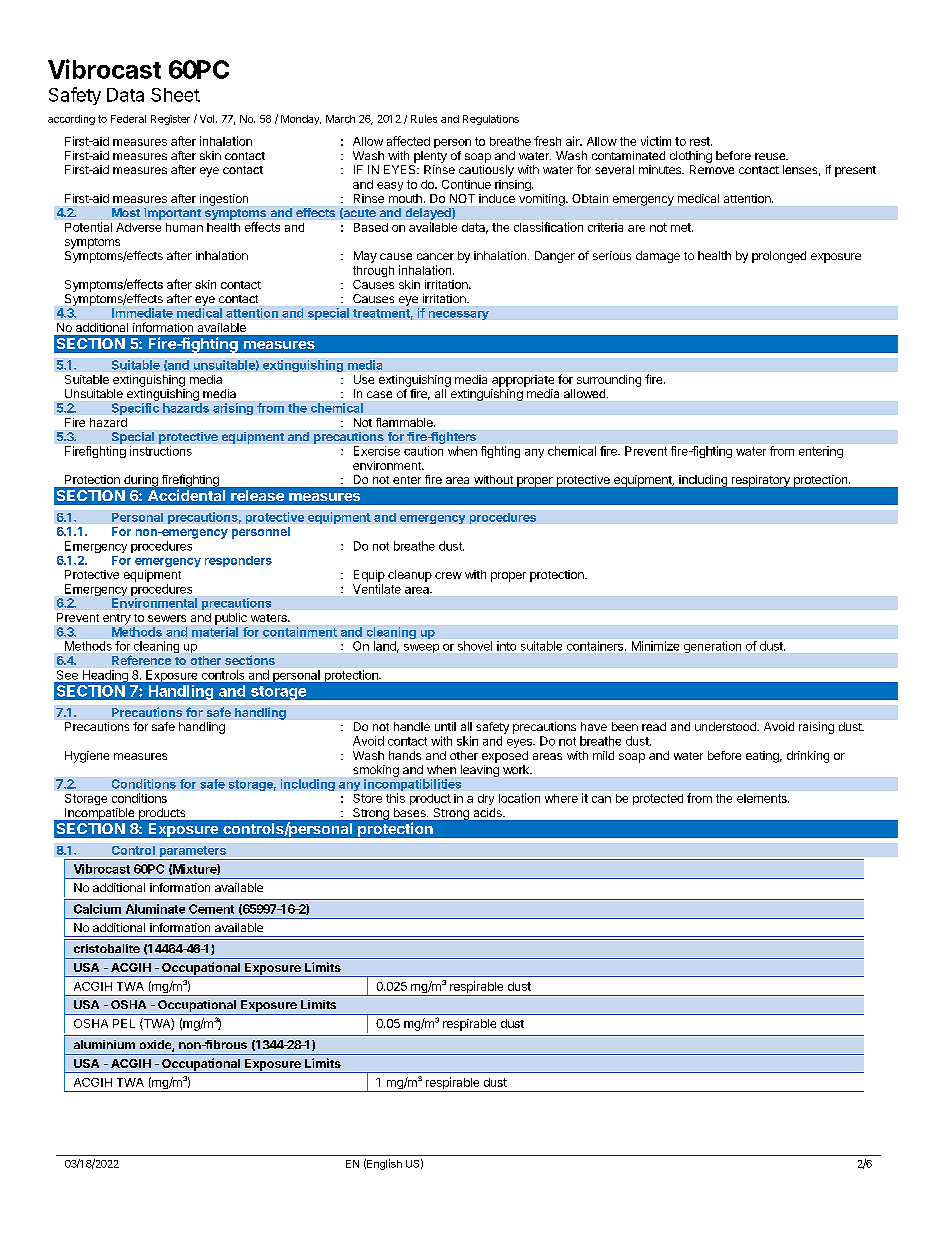 This screenshot has width=952, height=1233. I want to click on responders, so click(238, 561).
